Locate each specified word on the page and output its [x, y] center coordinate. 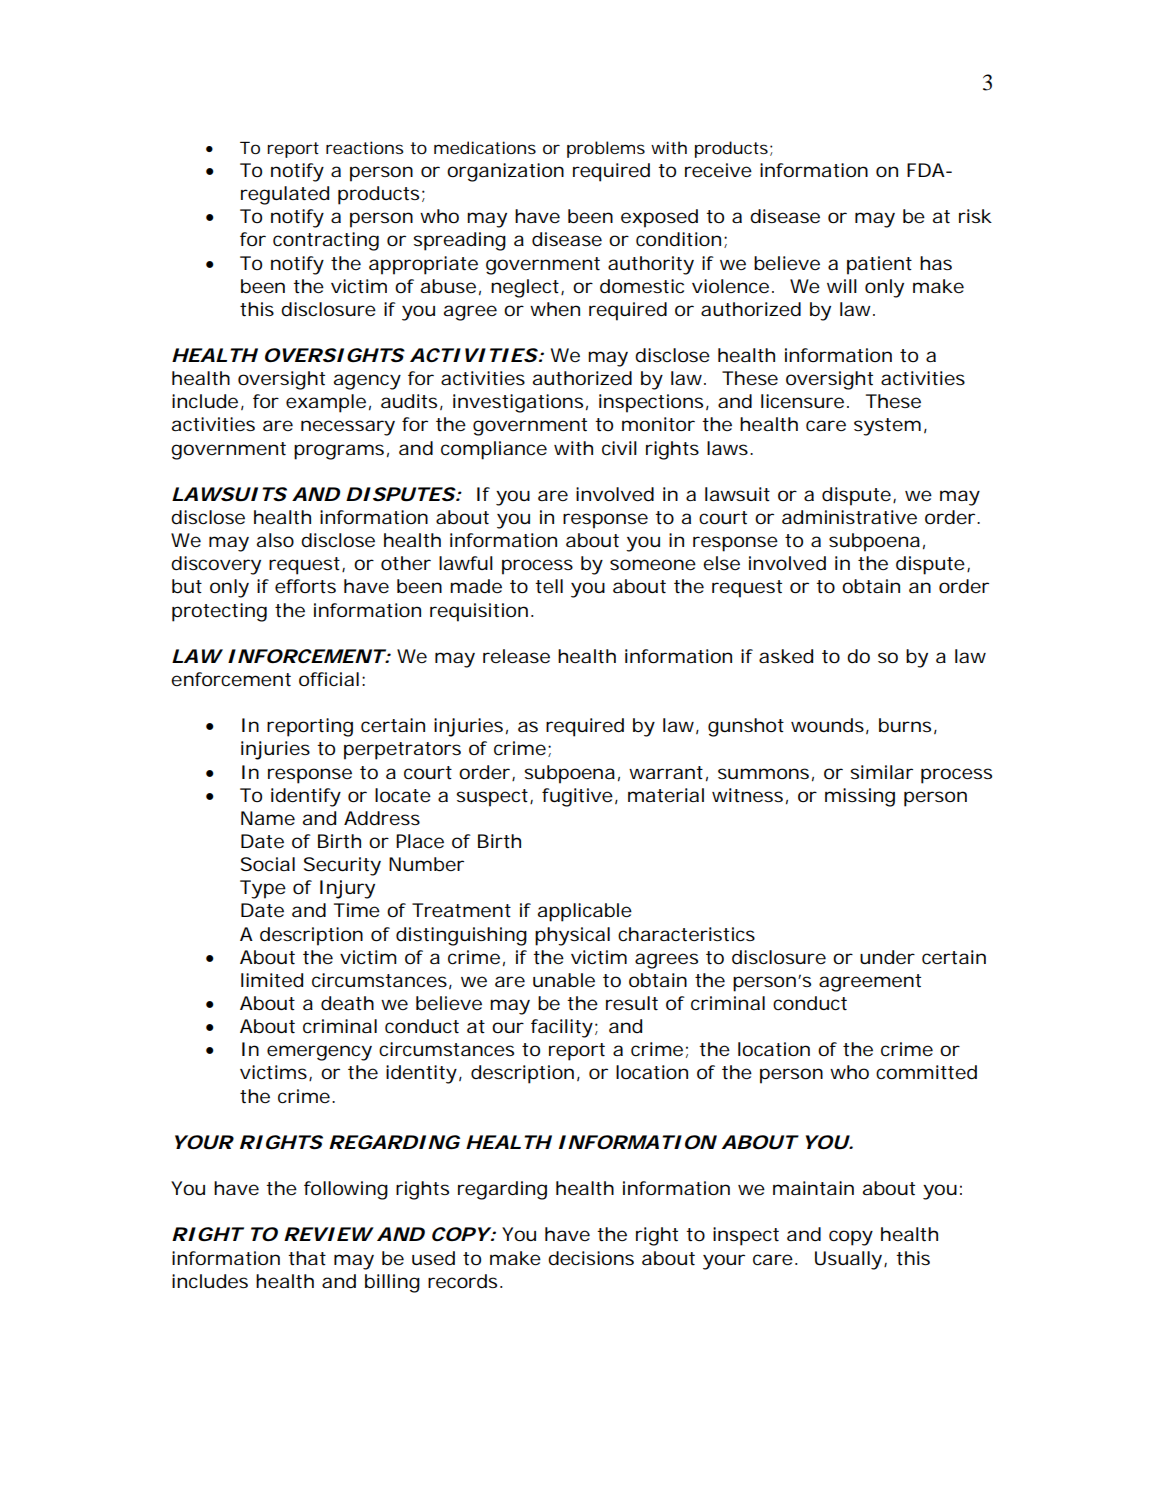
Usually [848, 1260]
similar [881, 772]
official [329, 679]
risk [975, 216]
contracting [326, 241]
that [307, 1258]
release [516, 656]
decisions [591, 1258]
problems [606, 149]
